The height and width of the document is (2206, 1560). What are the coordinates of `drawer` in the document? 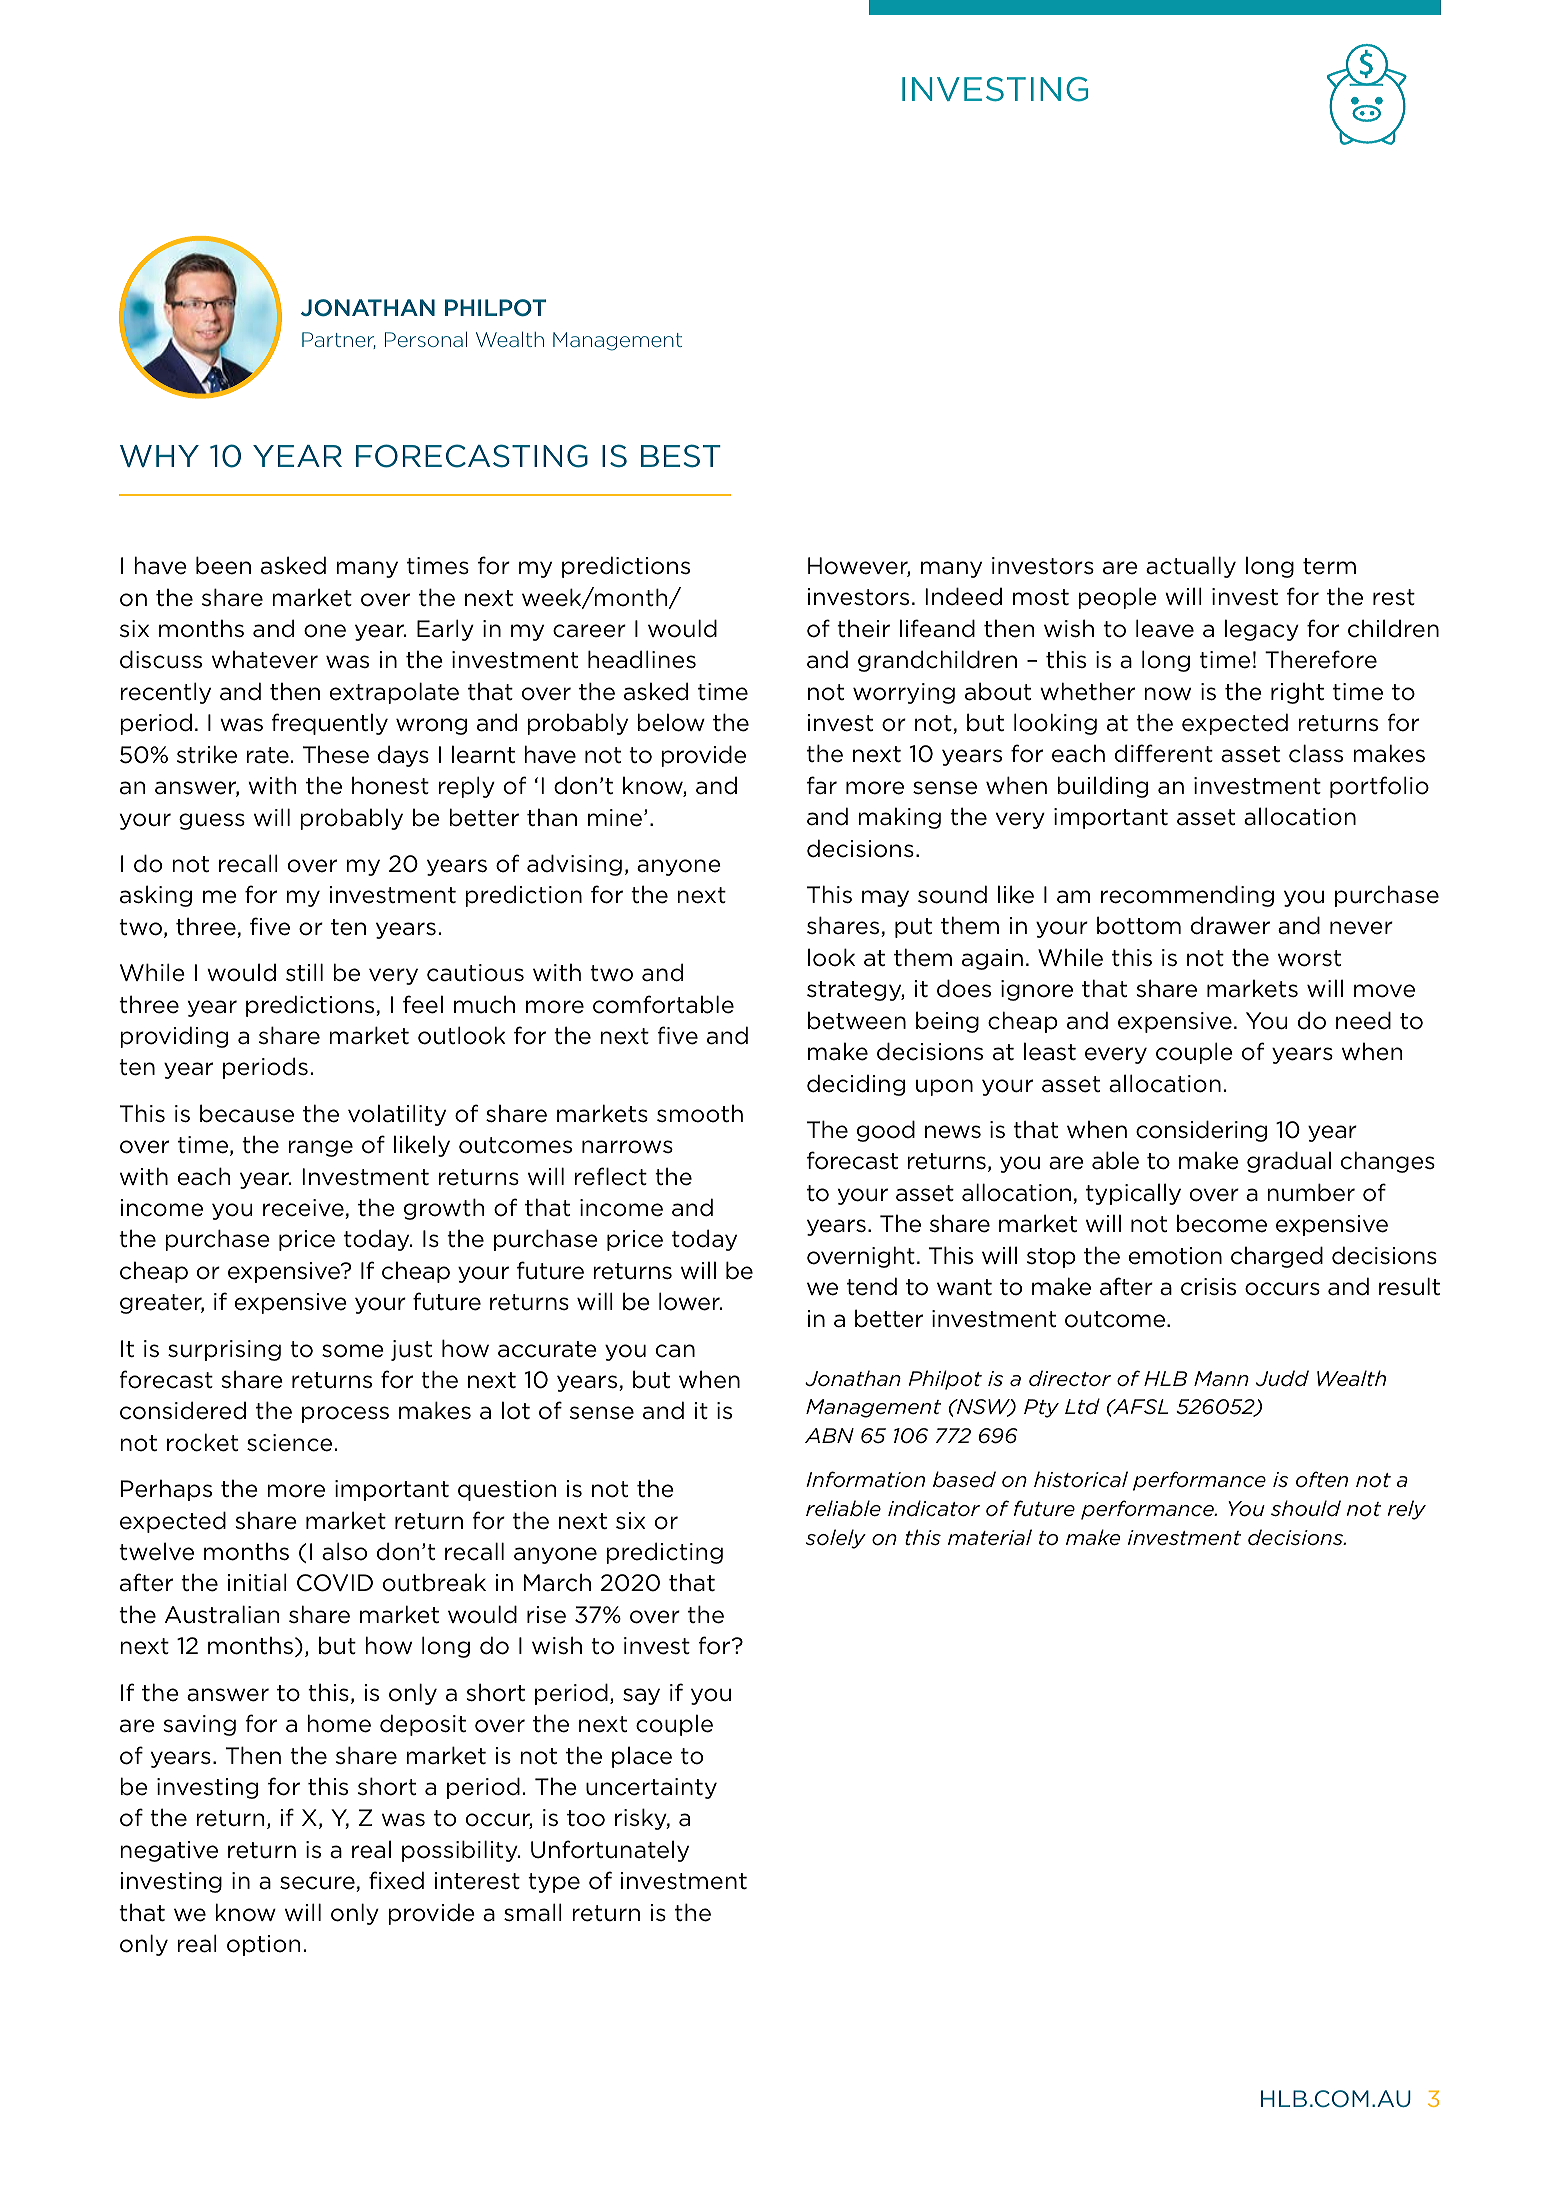 It's located at (1230, 925).
